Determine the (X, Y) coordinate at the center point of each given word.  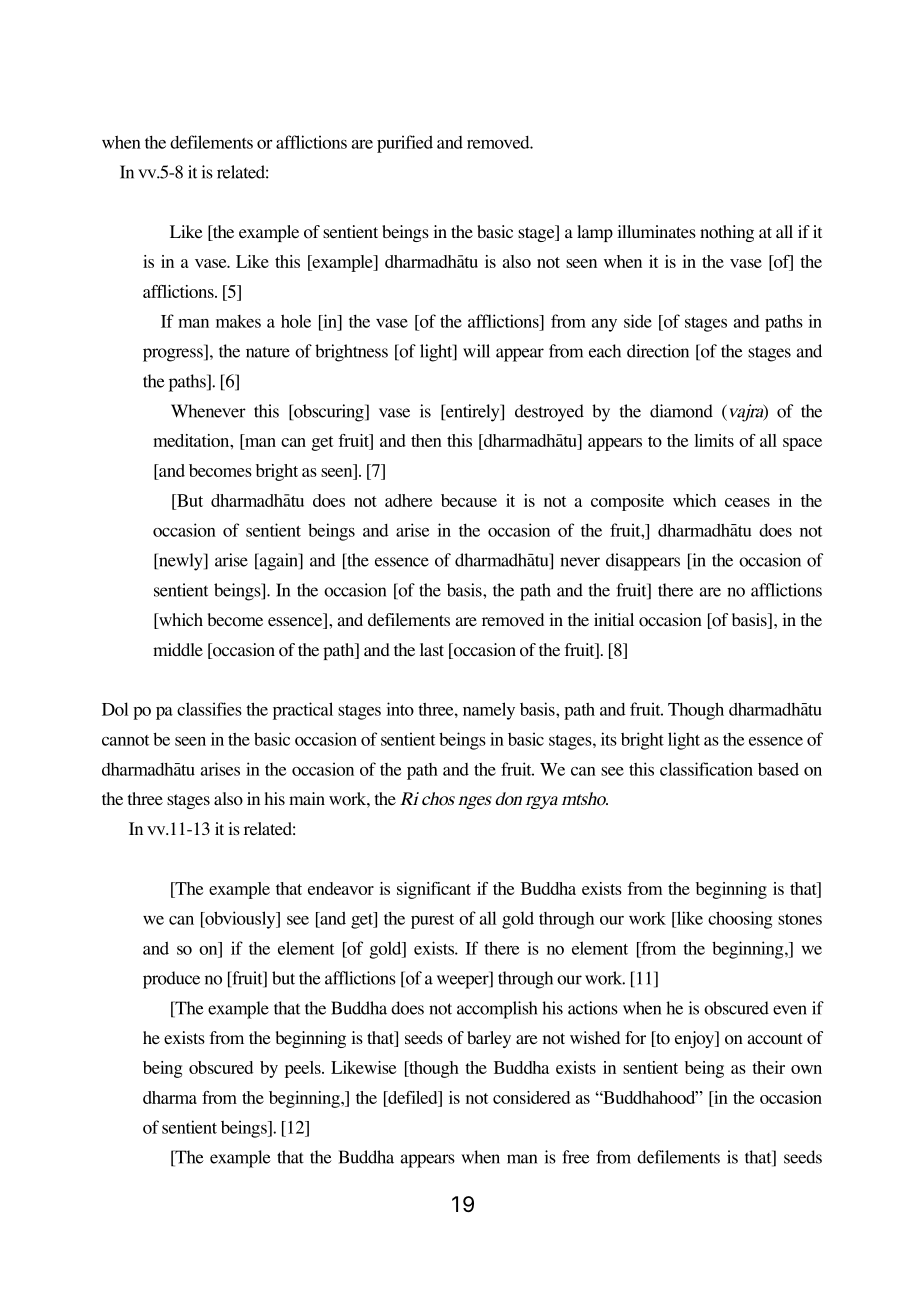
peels (304, 1069)
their (768, 1067)
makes (238, 321)
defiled (413, 1097)
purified (405, 144)
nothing (727, 233)
